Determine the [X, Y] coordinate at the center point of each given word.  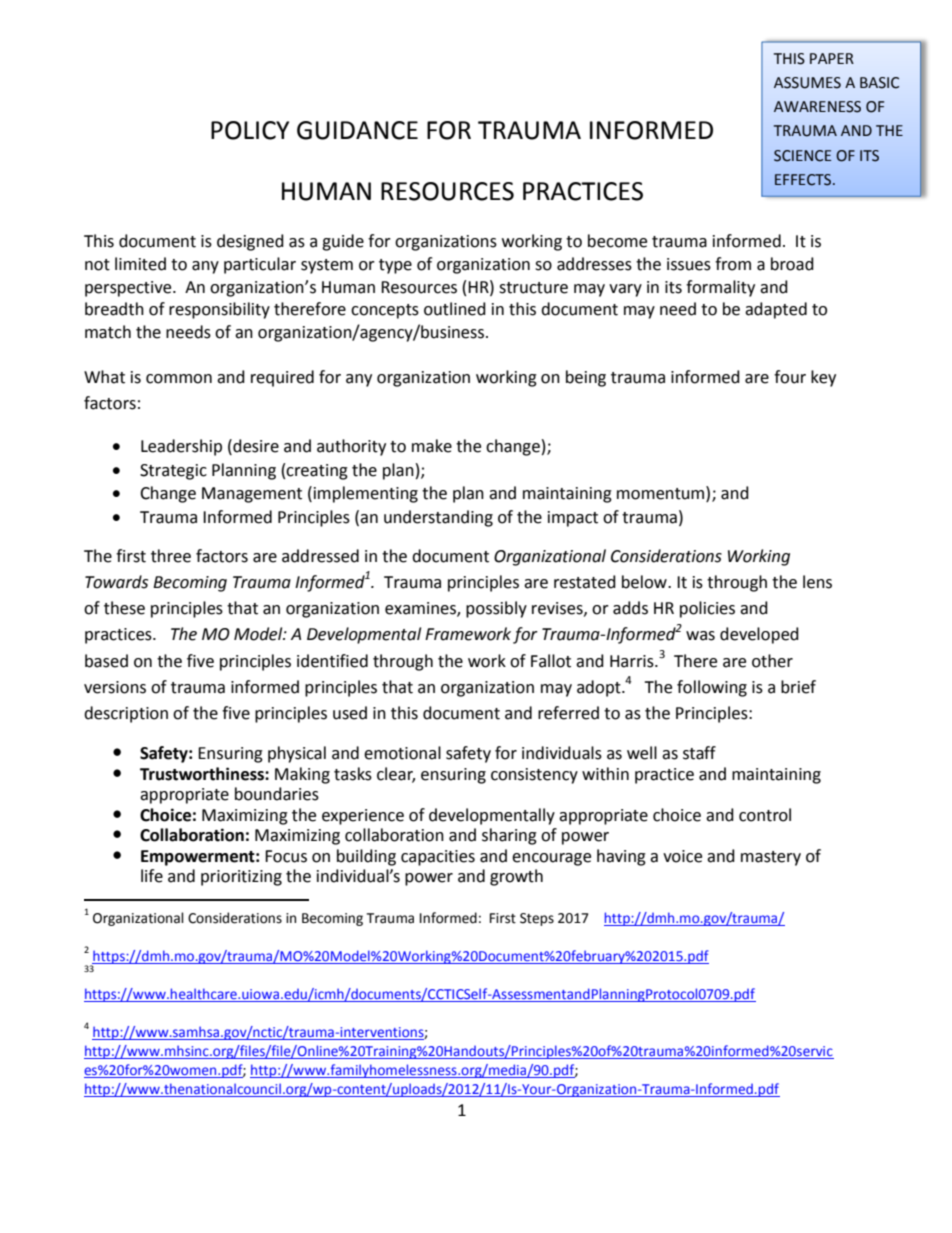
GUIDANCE [357, 130]
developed [759, 635]
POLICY [250, 130]
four [790, 377]
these [124, 608]
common [179, 379]
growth [516, 877]
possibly [496, 609]
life [152, 876]
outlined [455, 309]
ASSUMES [807, 83]
